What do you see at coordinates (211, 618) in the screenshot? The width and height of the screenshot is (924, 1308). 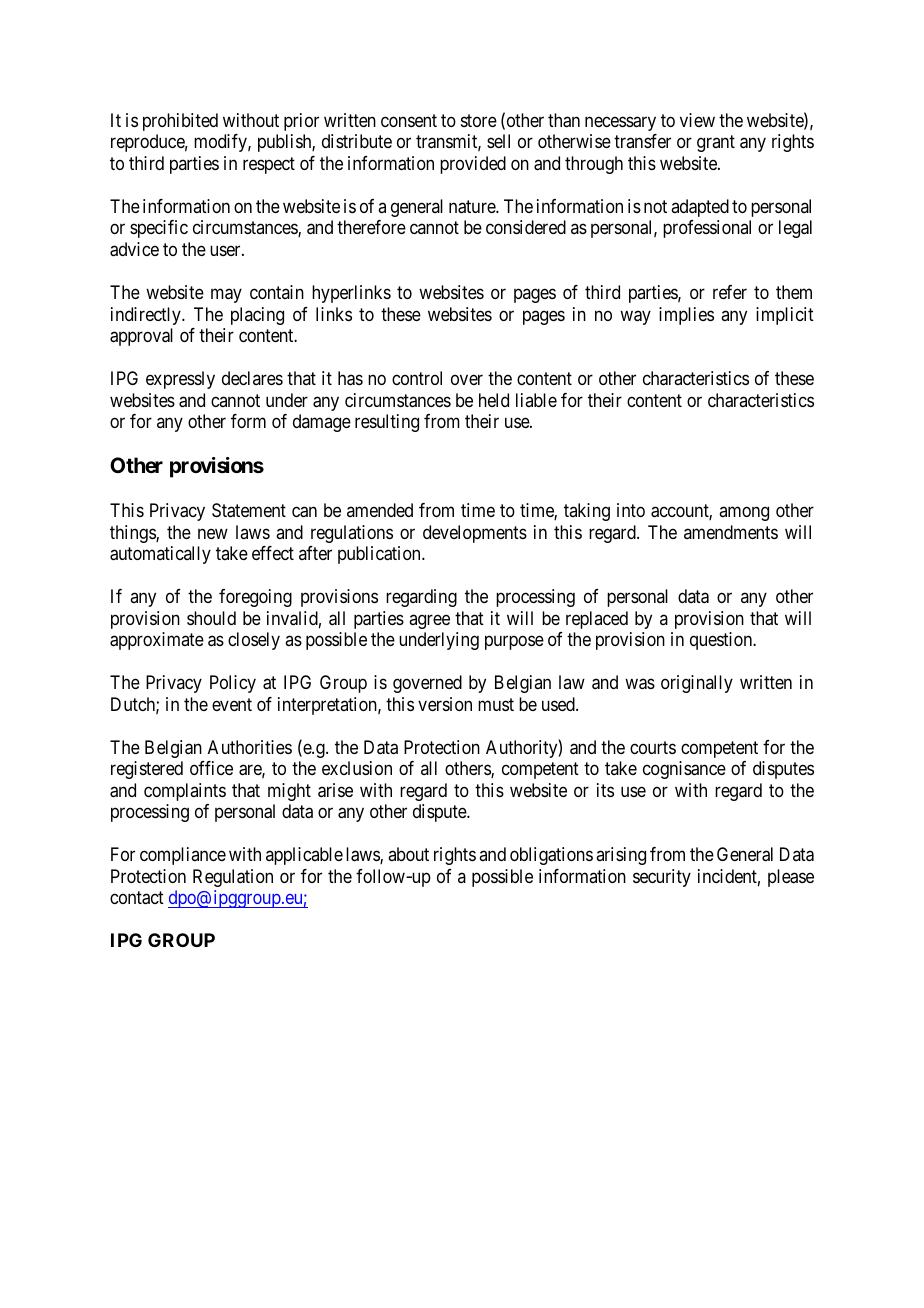 I see `should` at bounding box center [211, 618].
